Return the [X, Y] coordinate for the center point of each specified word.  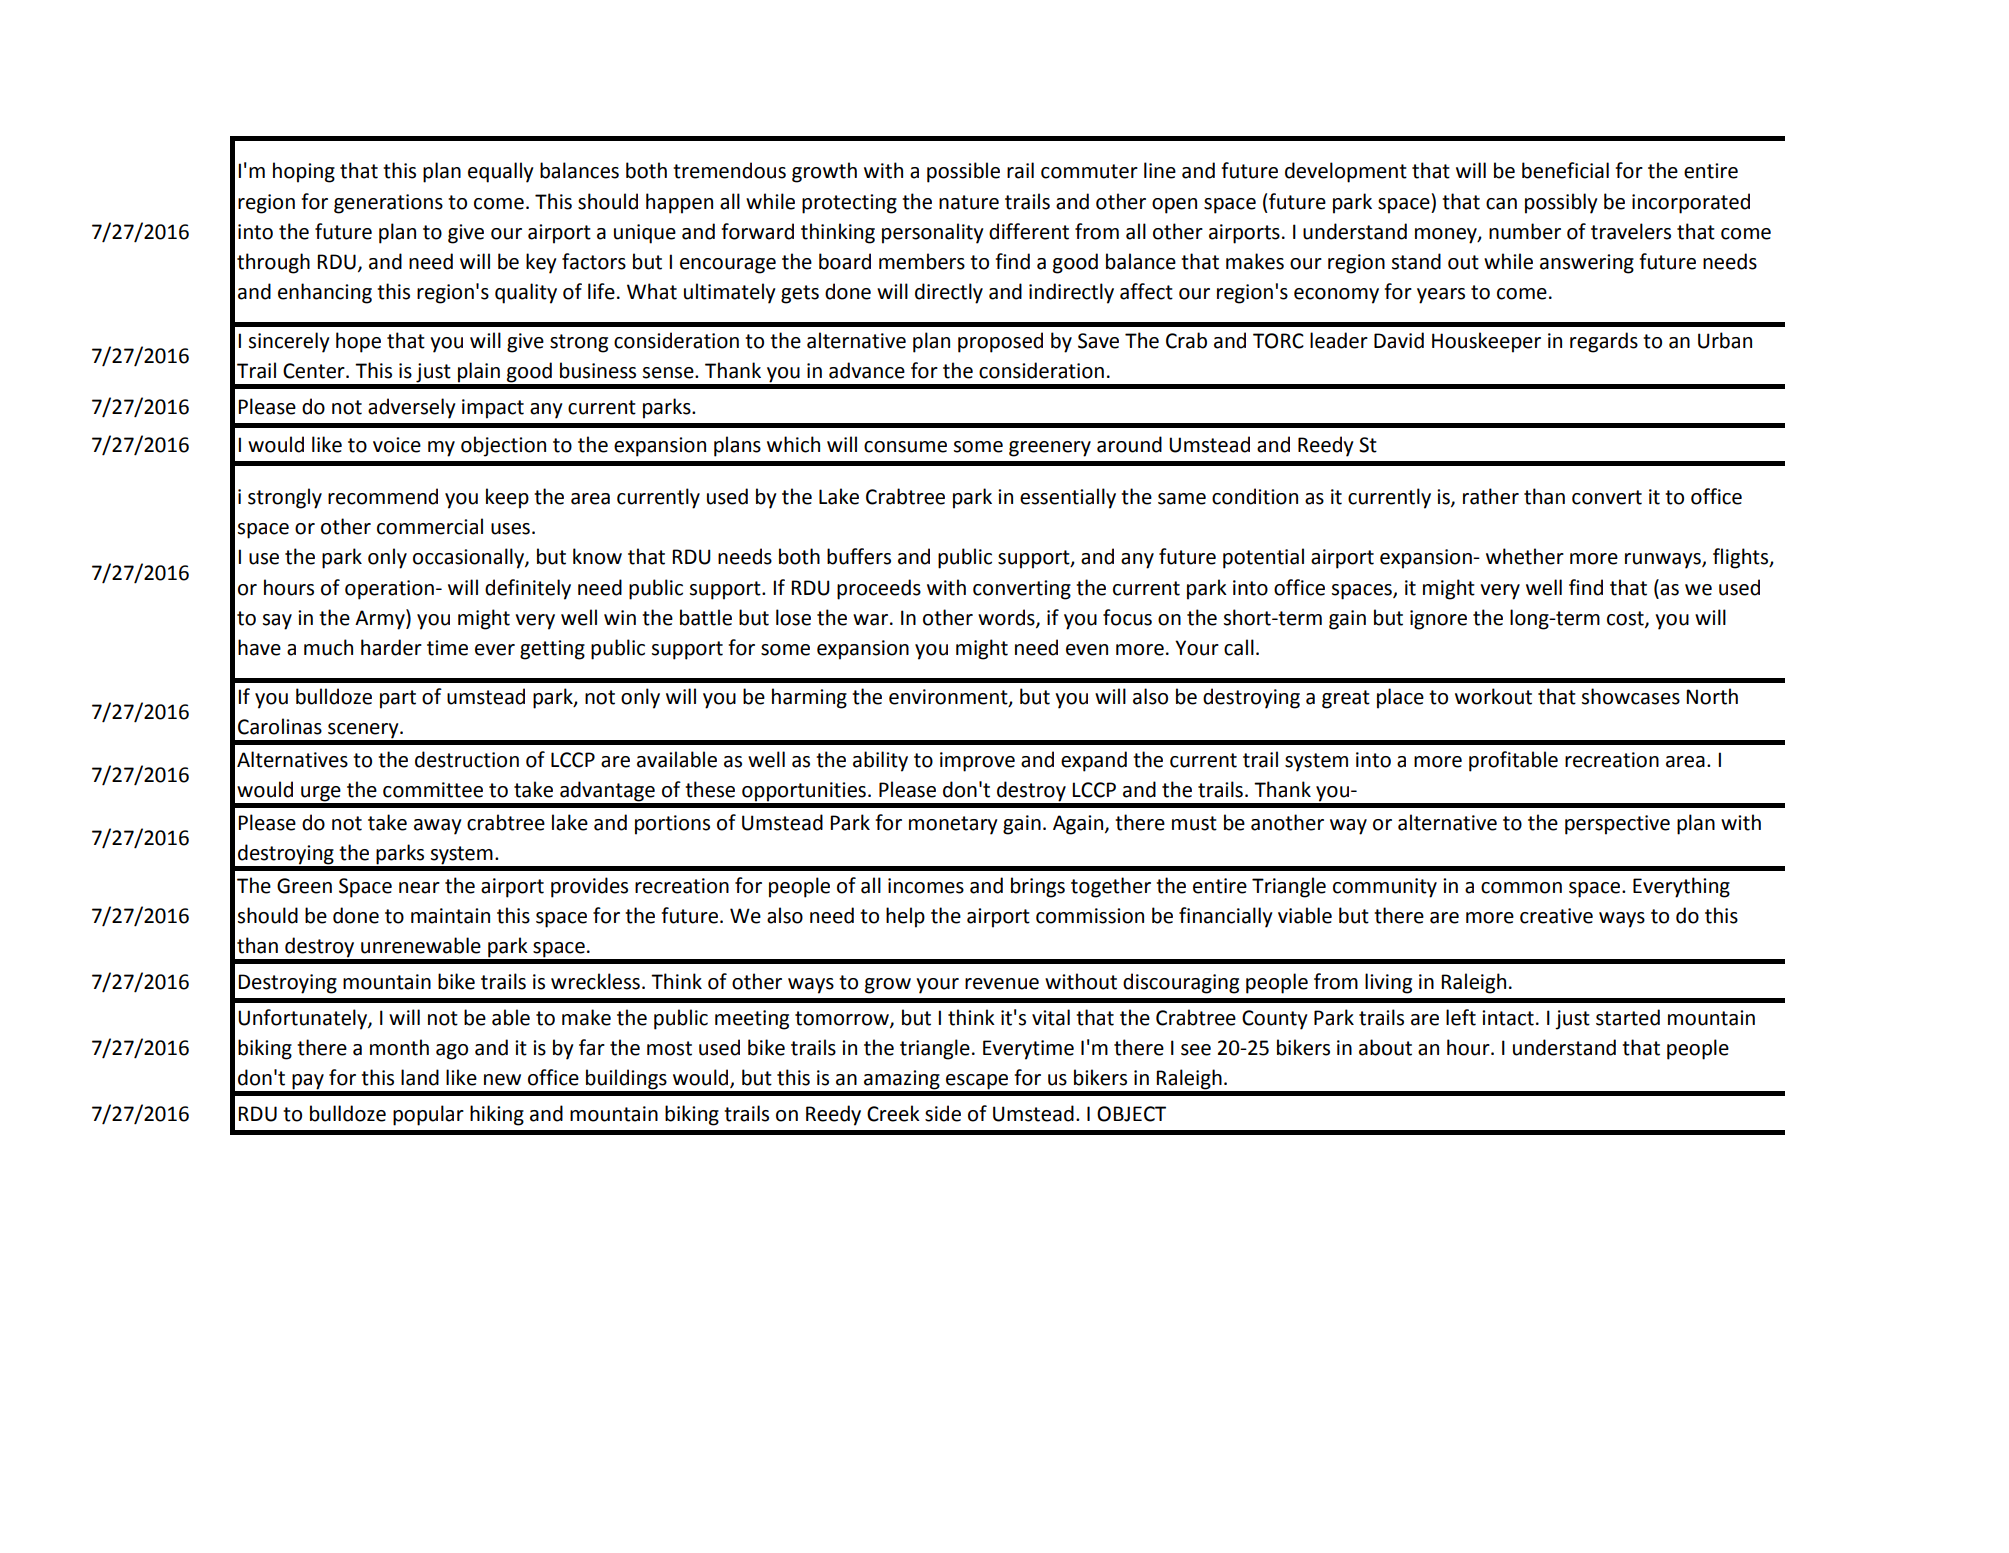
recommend [383, 496]
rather [1491, 496]
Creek [893, 1113]
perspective [1617, 825]
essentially [1068, 498]
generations [388, 204]
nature [969, 202]
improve [977, 762]
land [420, 1077]
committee [433, 790]
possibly [1561, 203]
